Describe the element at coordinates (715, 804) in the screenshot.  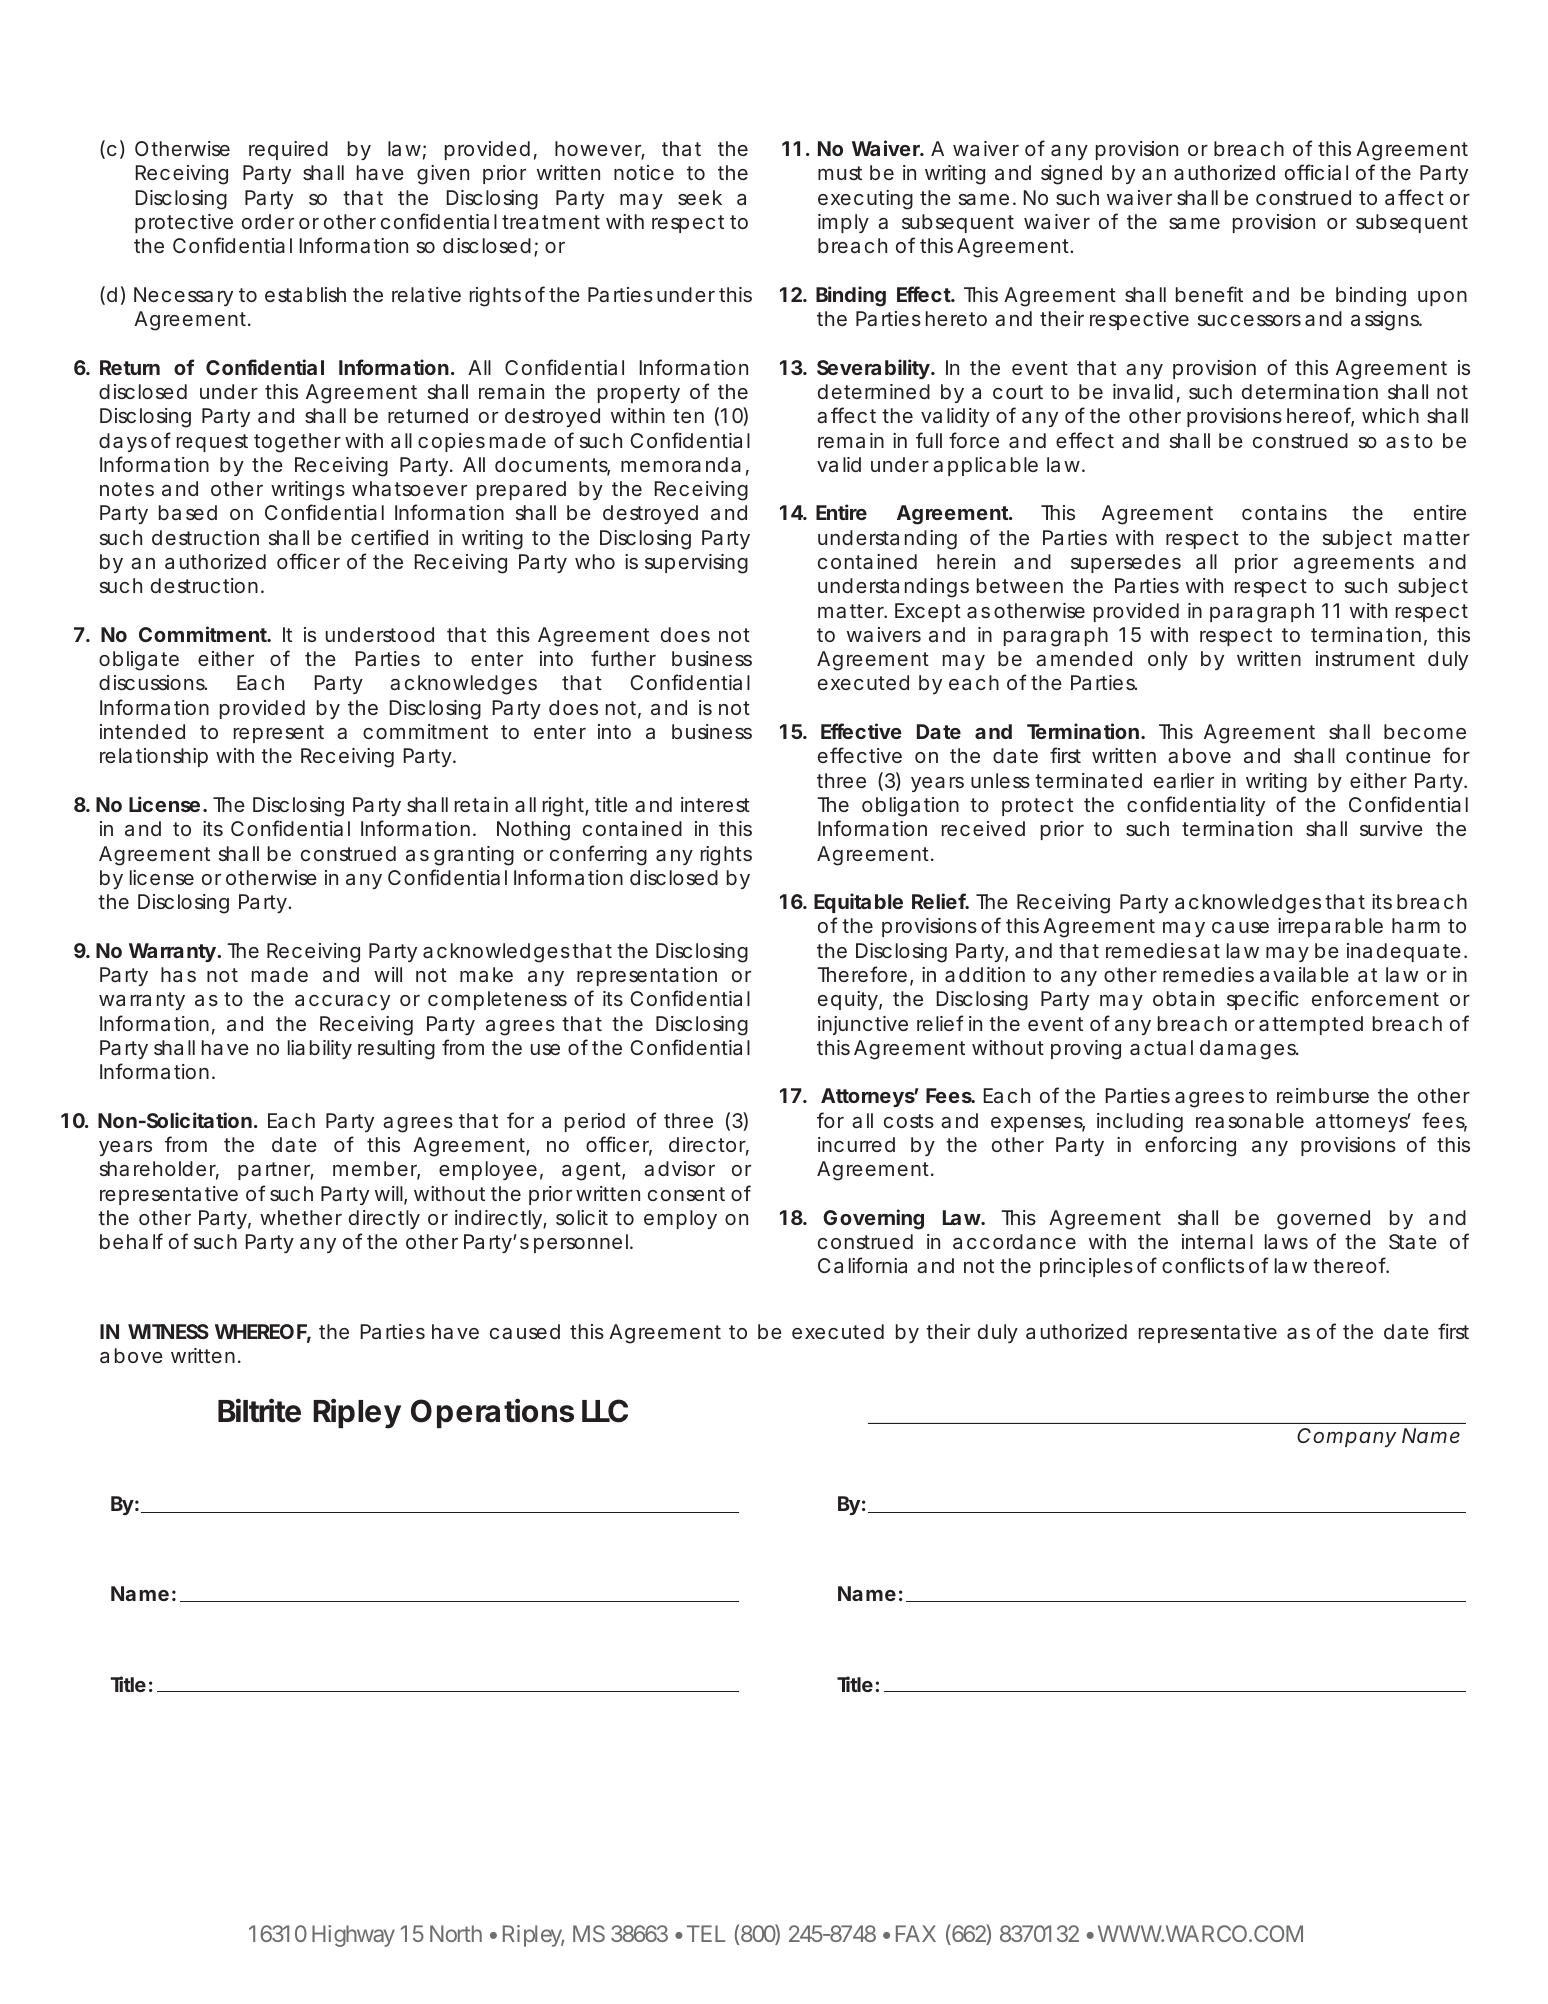
I see `interest` at that location.
